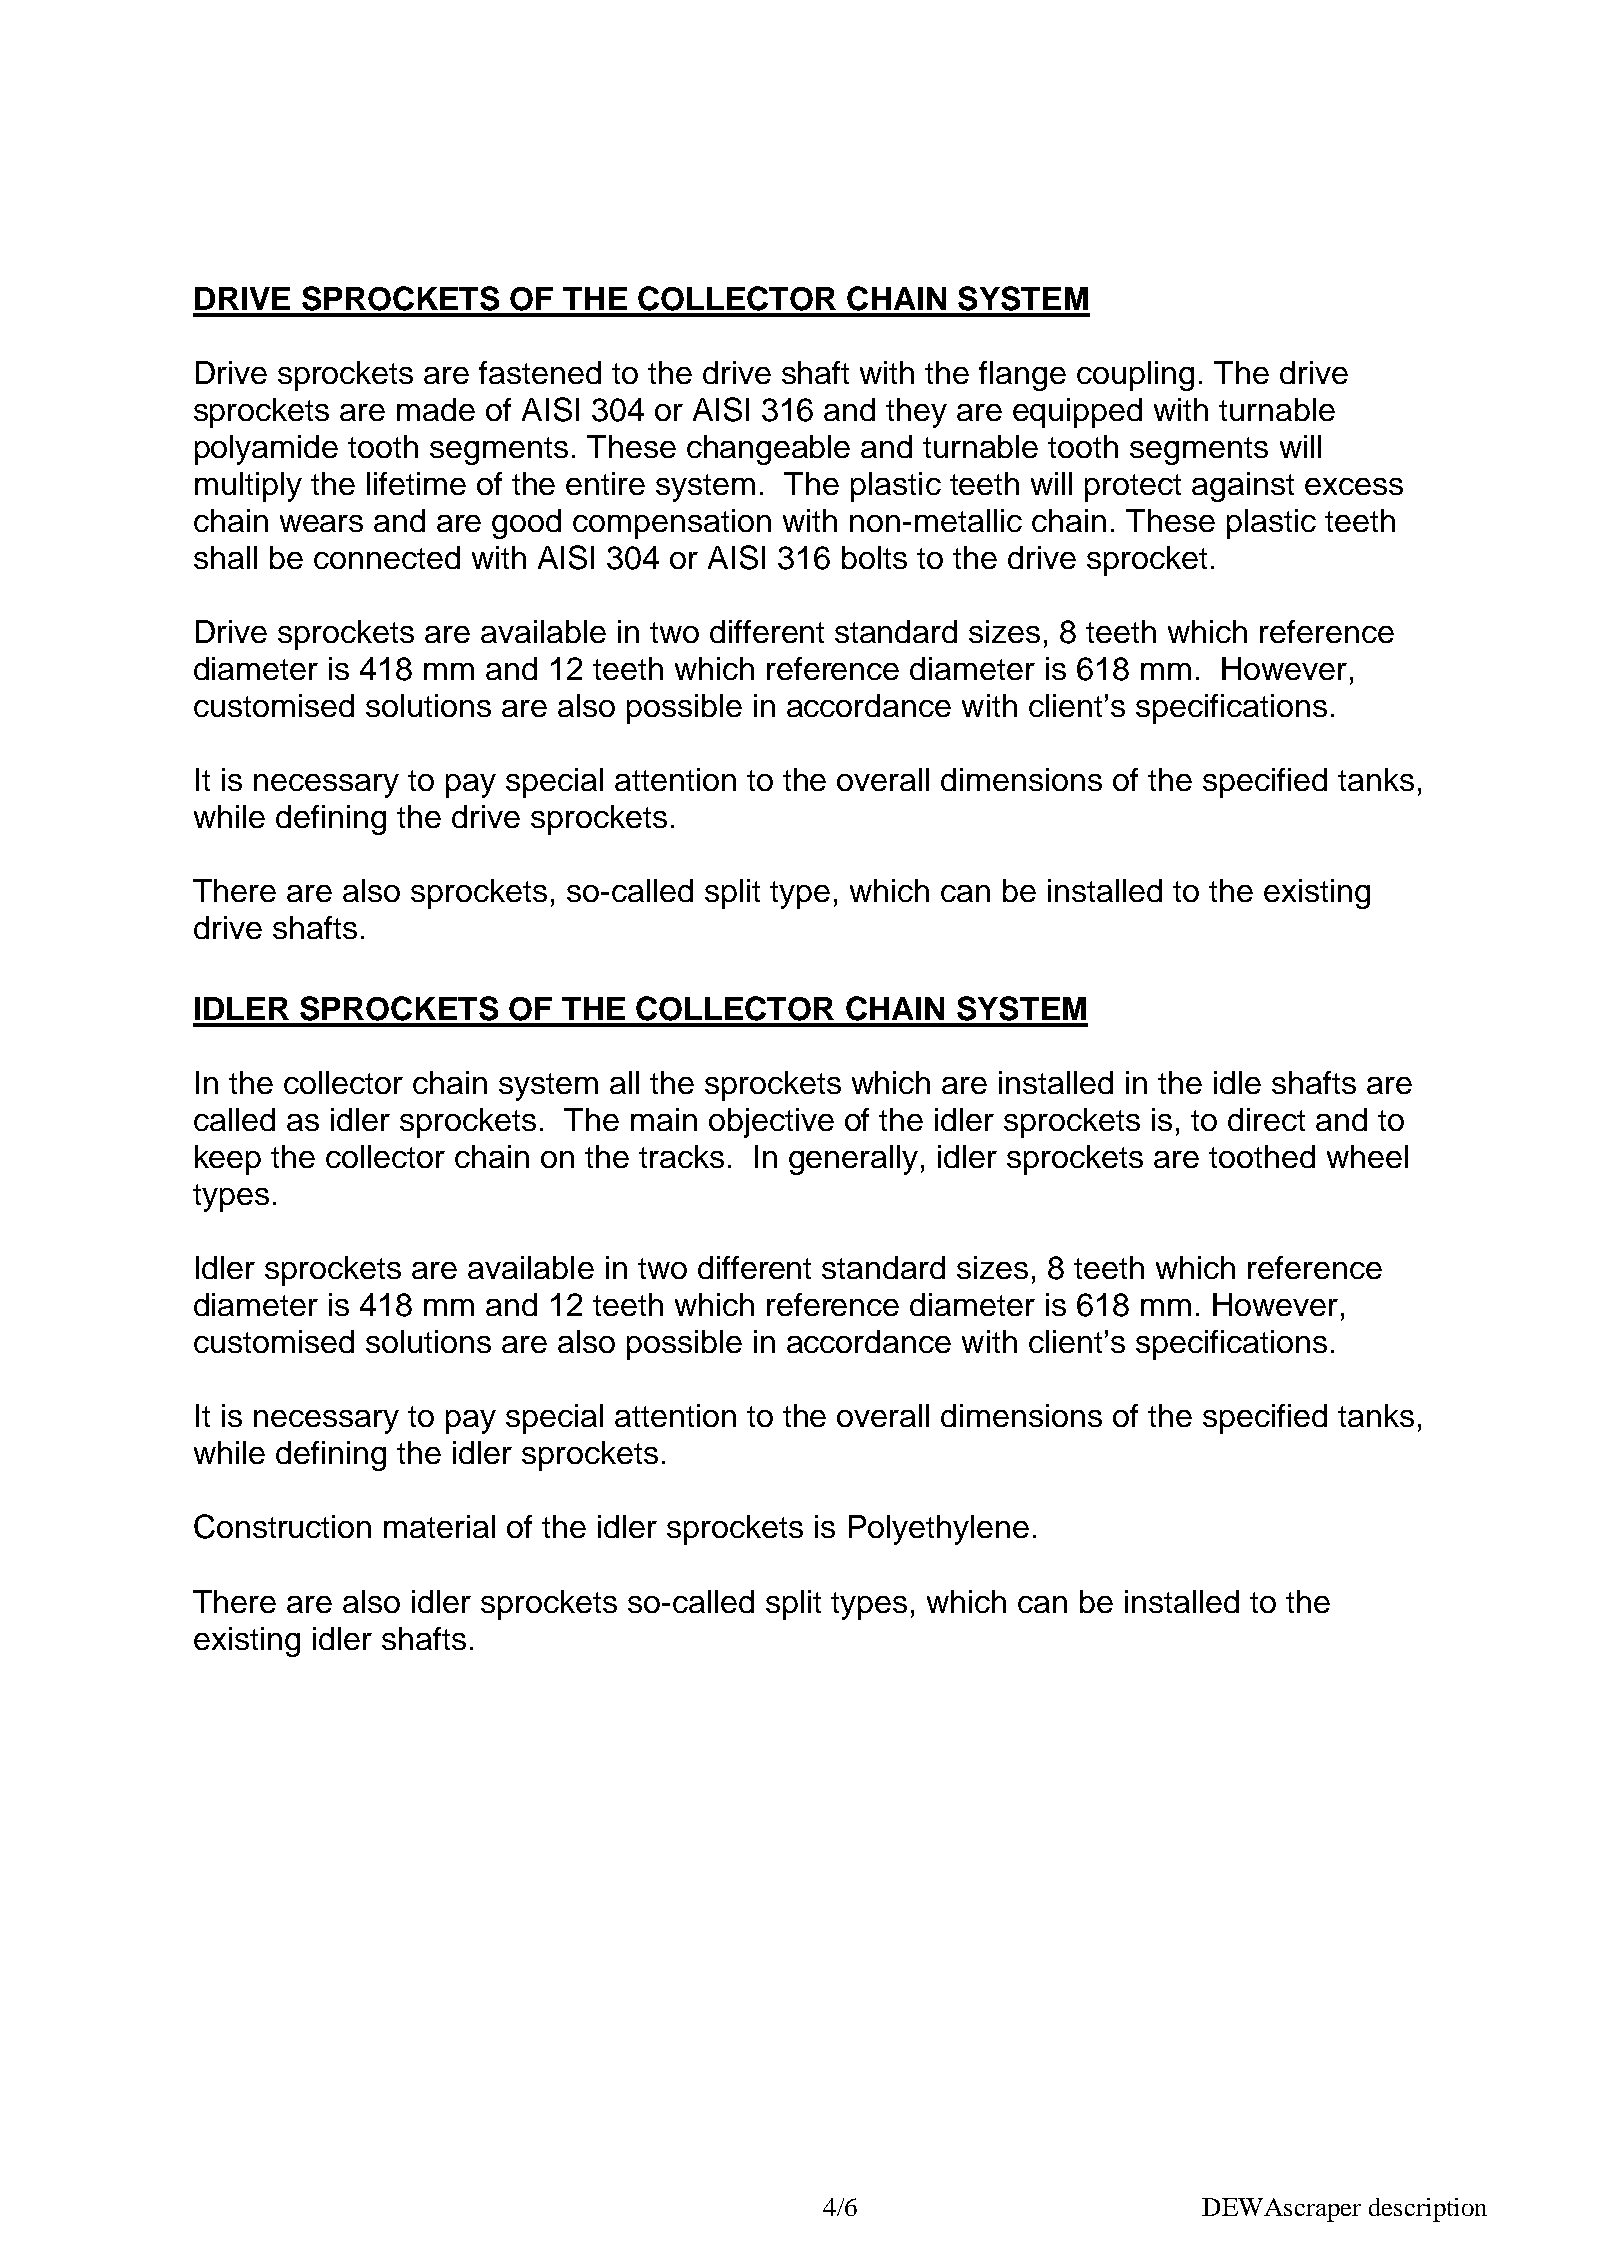  I want to click on wheel, so click(1367, 1156).
